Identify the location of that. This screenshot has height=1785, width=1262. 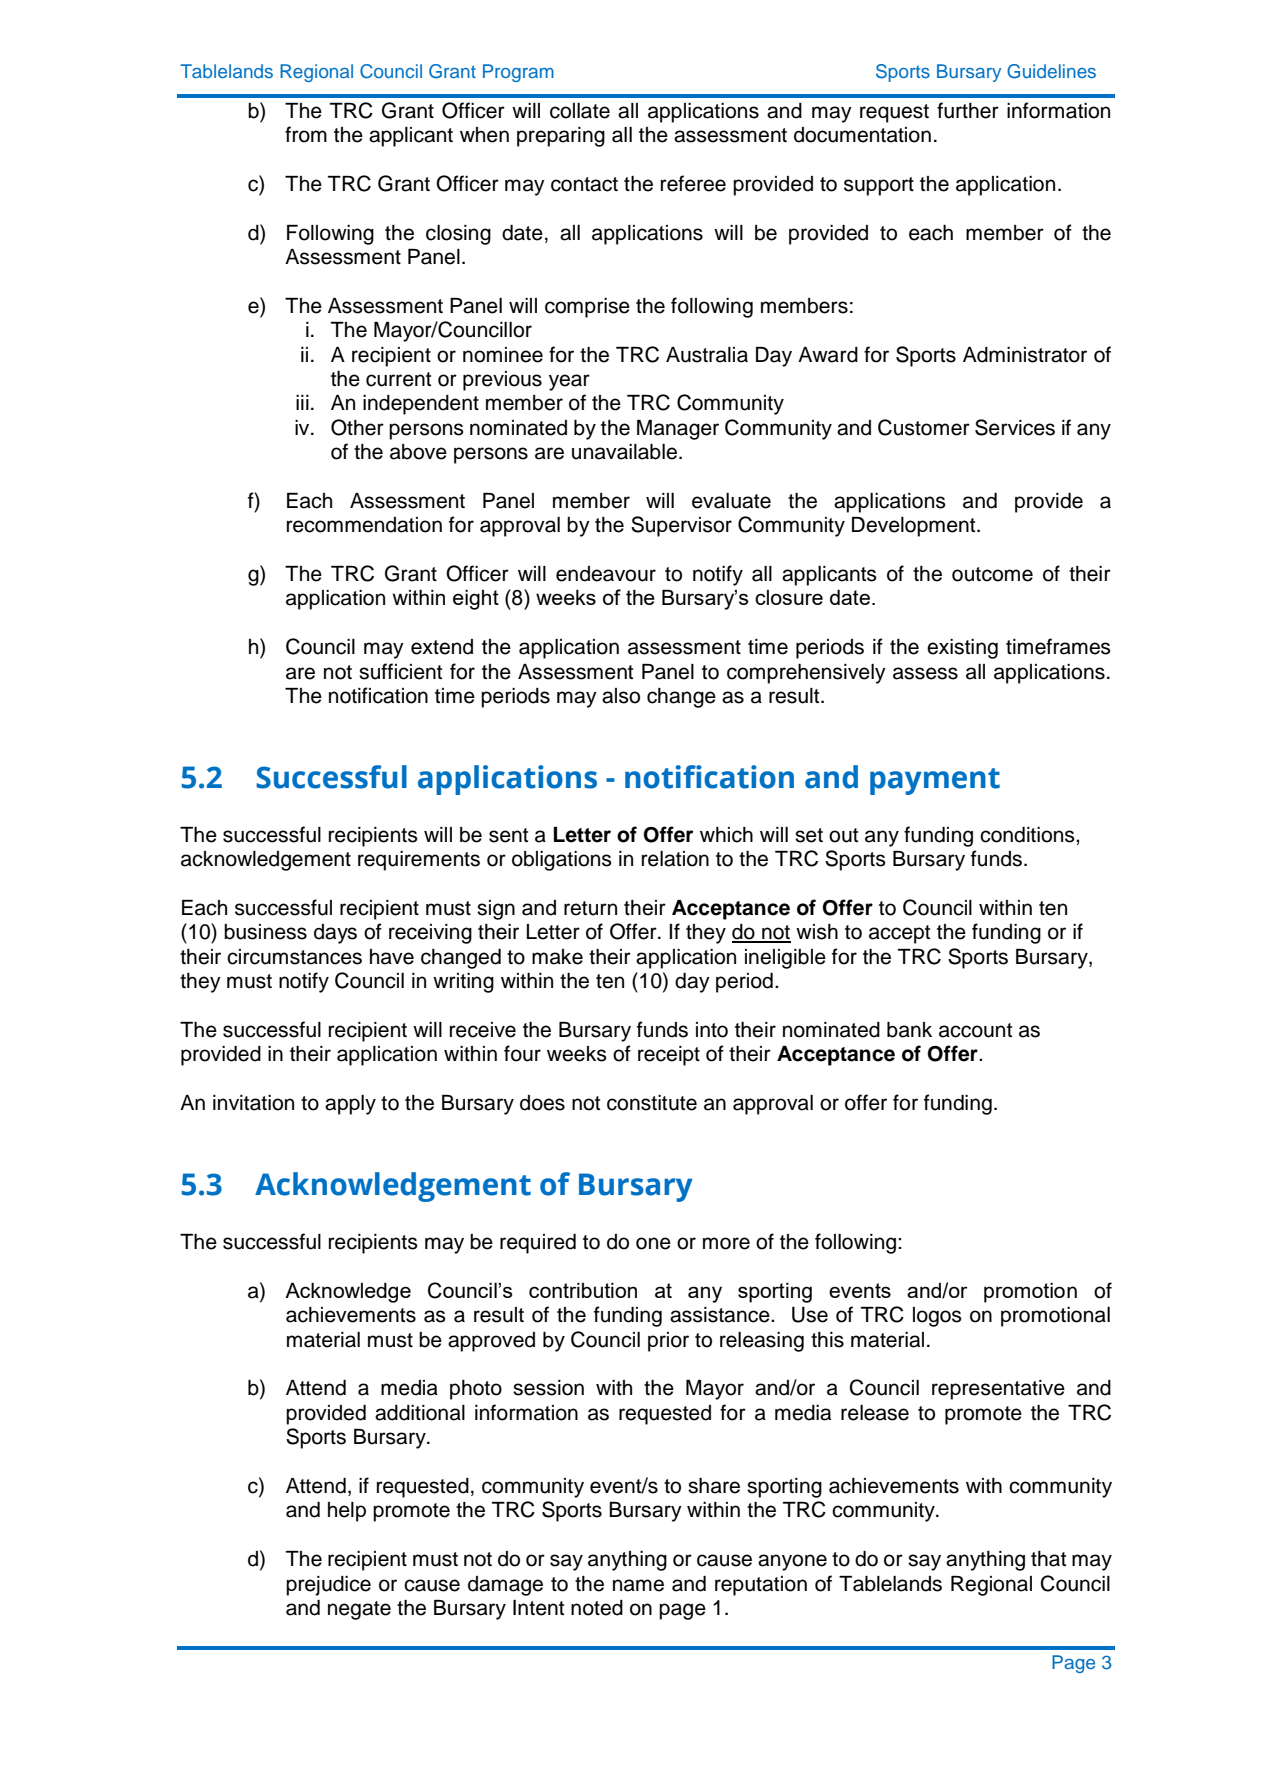
(1048, 1559).
